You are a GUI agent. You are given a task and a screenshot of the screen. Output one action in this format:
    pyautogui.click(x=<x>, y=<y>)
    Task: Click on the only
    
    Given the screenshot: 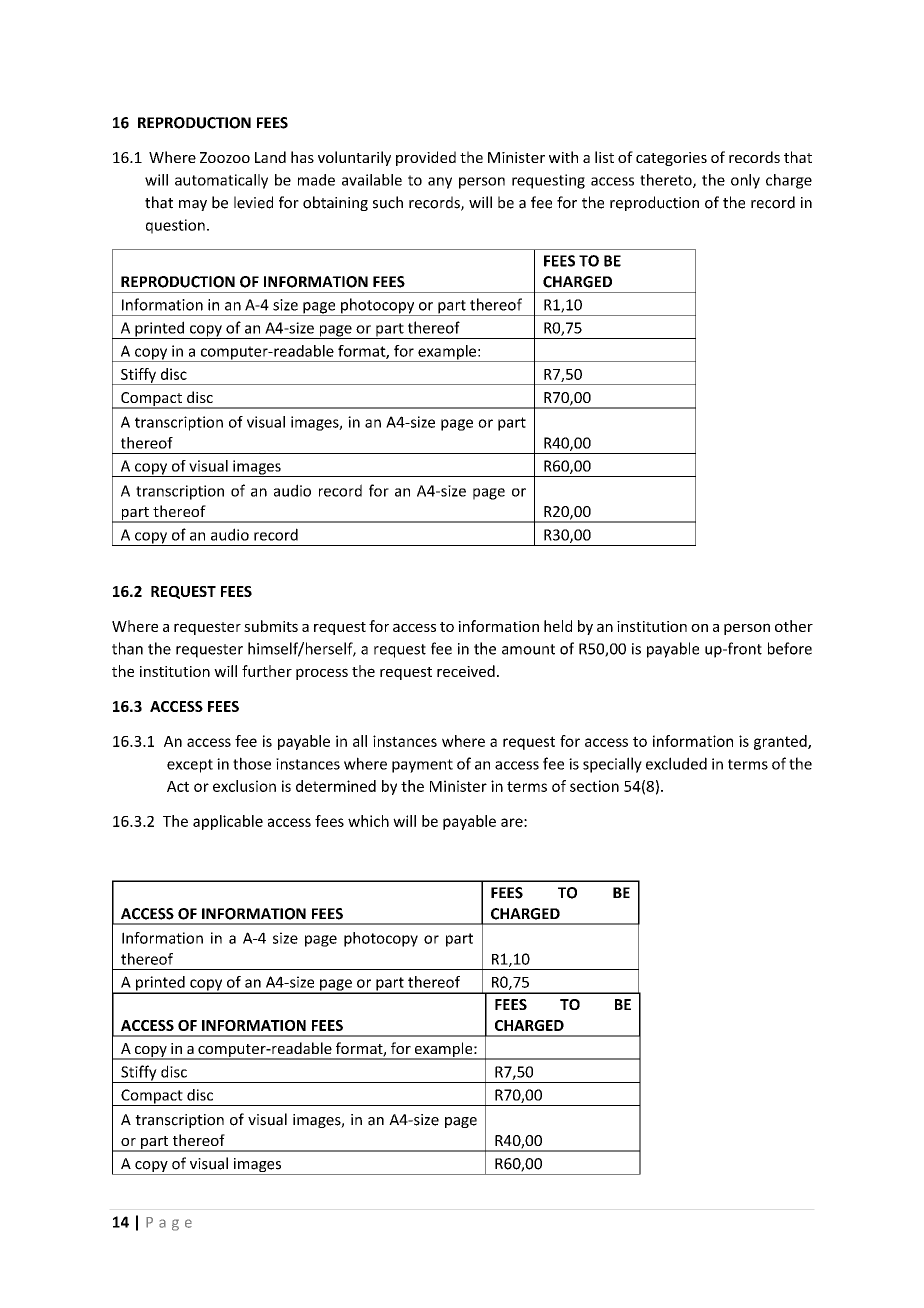 What is the action you would take?
    pyautogui.click(x=745, y=181)
